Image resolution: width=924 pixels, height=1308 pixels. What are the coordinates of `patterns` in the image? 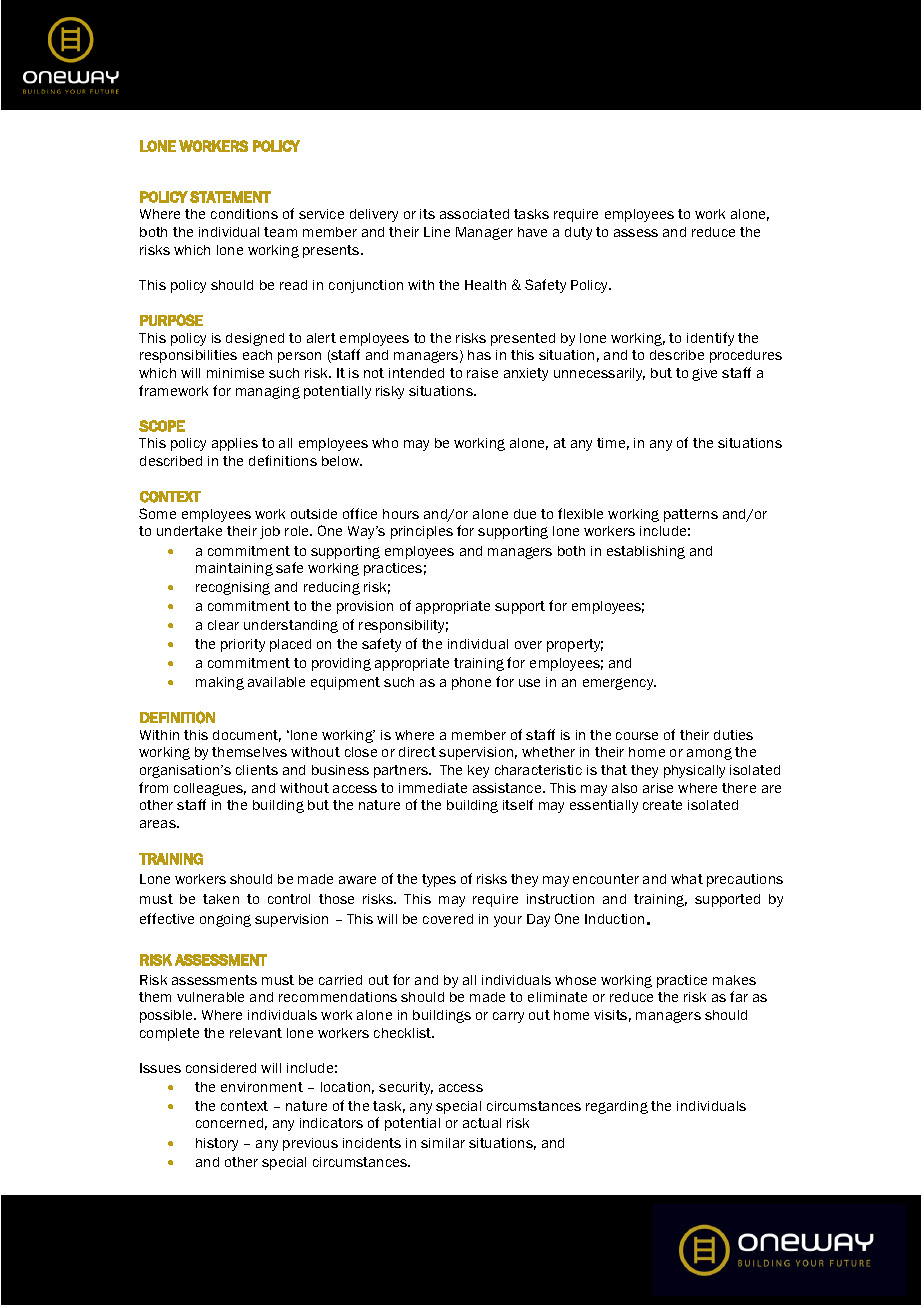 It's located at (691, 515).
